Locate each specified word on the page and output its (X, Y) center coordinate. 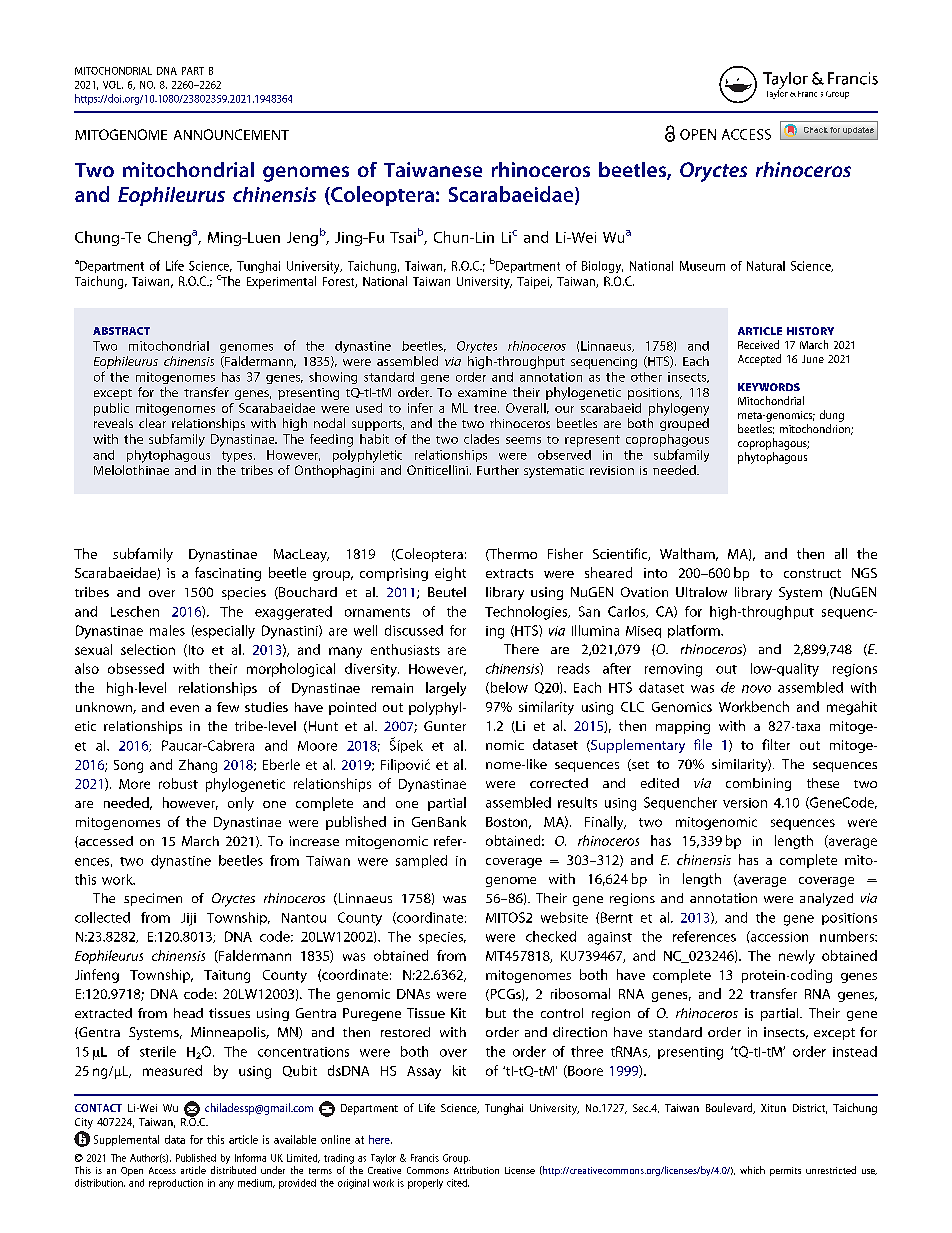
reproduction (176, 1184)
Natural (766, 266)
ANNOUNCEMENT (231, 134)
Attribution (476, 1170)
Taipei (534, 283)
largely (446, 689)
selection (148, 649)
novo (756, 689)
